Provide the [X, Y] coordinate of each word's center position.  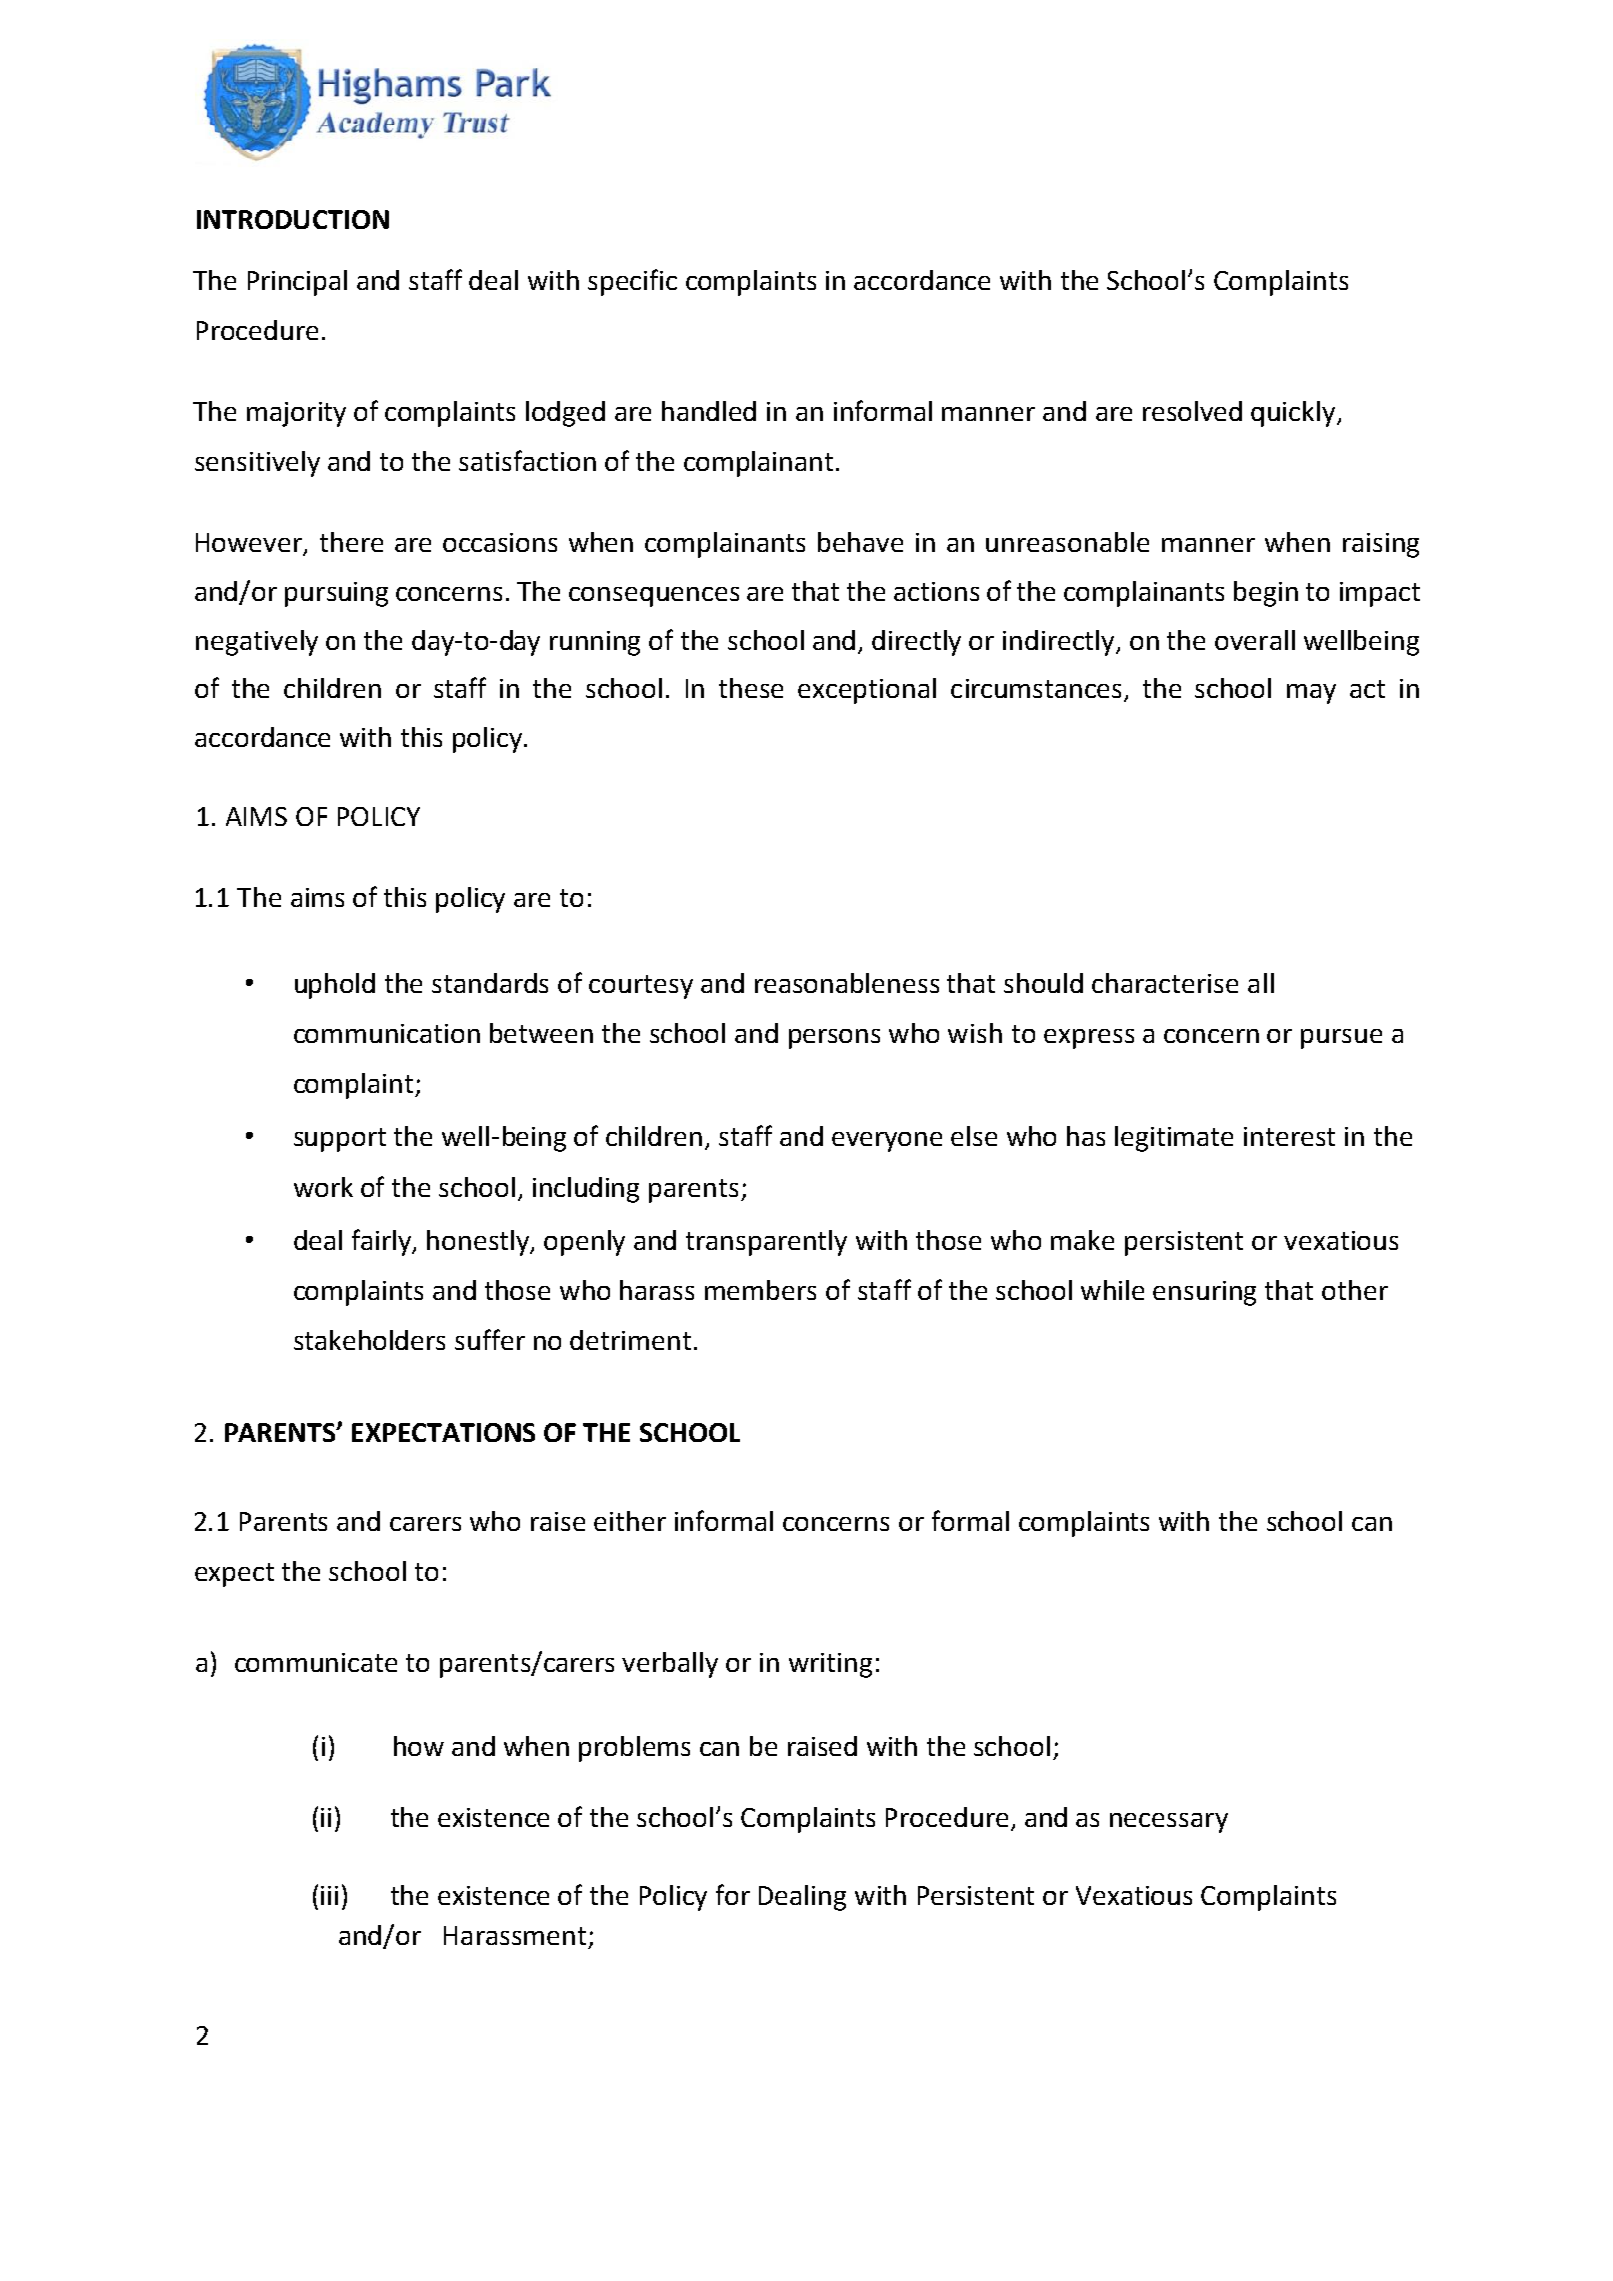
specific [632, 282]
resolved [1192, 411]
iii [329, 1895]
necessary [1169, 1823]
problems [634, 1749]
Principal [297, 283]
